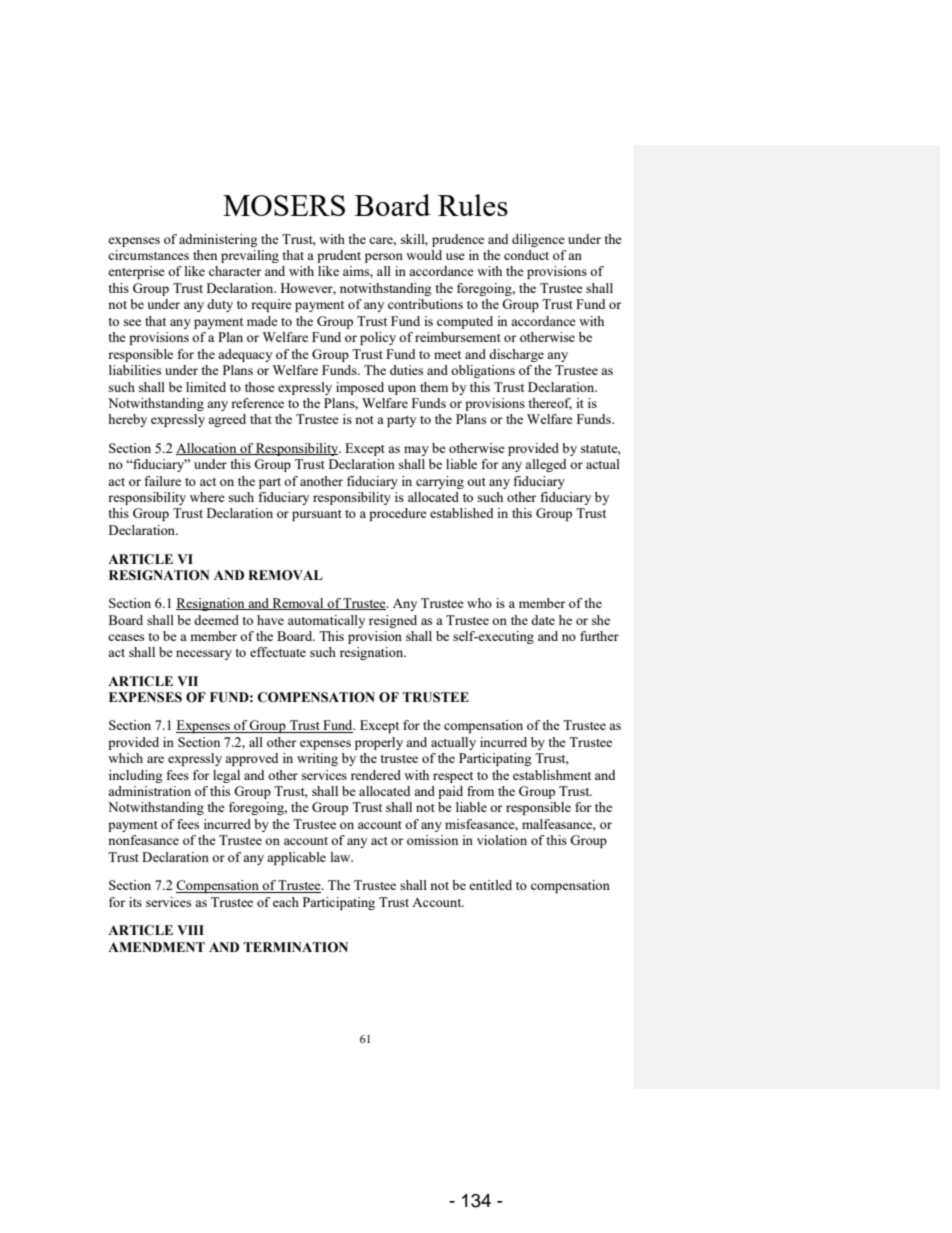  Describe the element at coordinates (360, 388) in the image. I see `imposed` at that location.
